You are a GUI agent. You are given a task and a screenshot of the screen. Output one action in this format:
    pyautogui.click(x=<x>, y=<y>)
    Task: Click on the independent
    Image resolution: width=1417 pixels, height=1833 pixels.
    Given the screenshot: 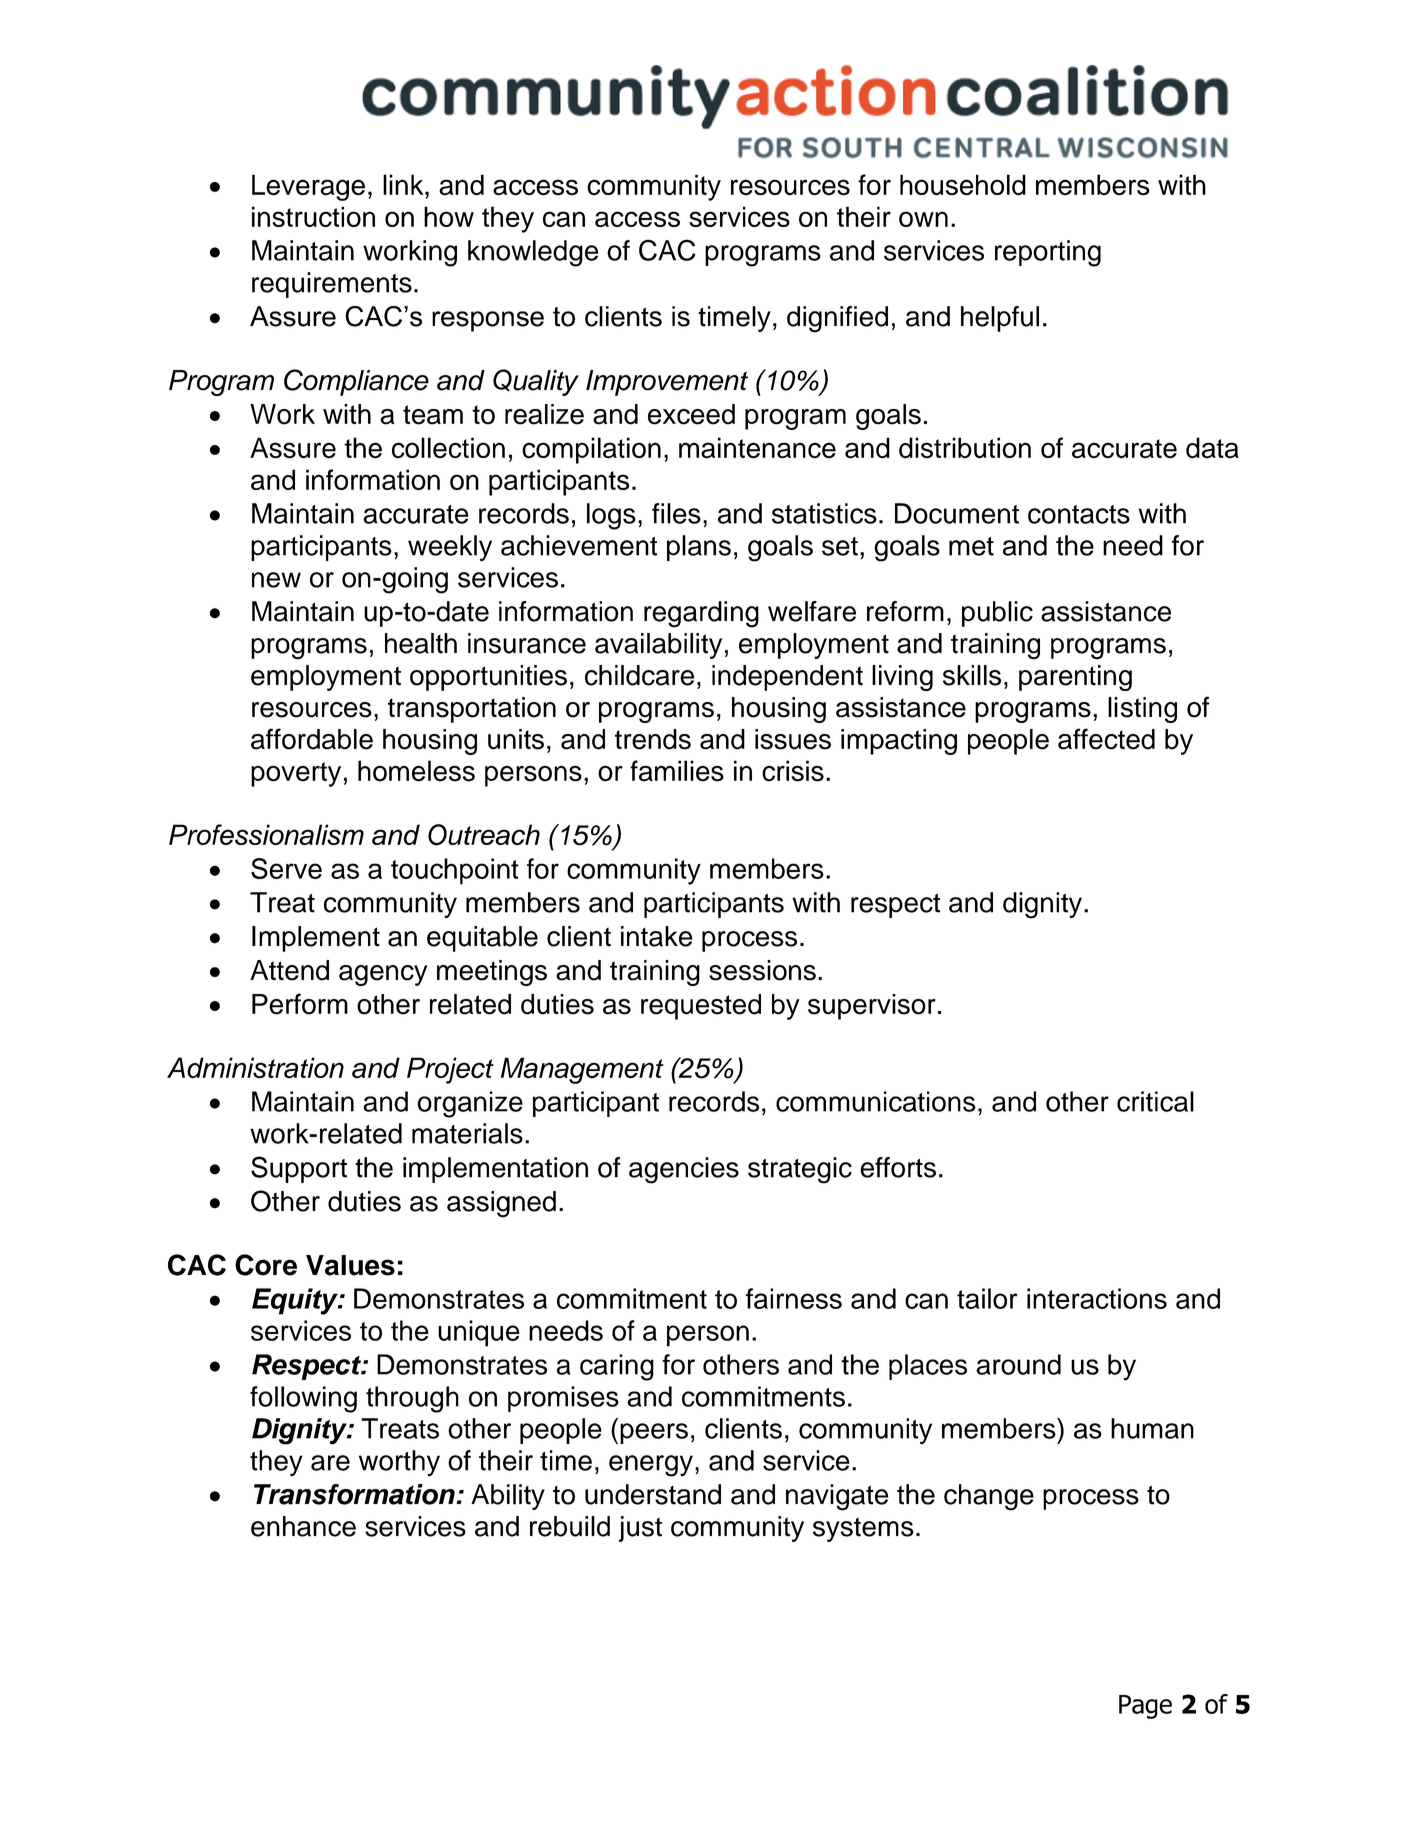 What is the action you would take?
    pyautogui.click(x=787, y=678)
